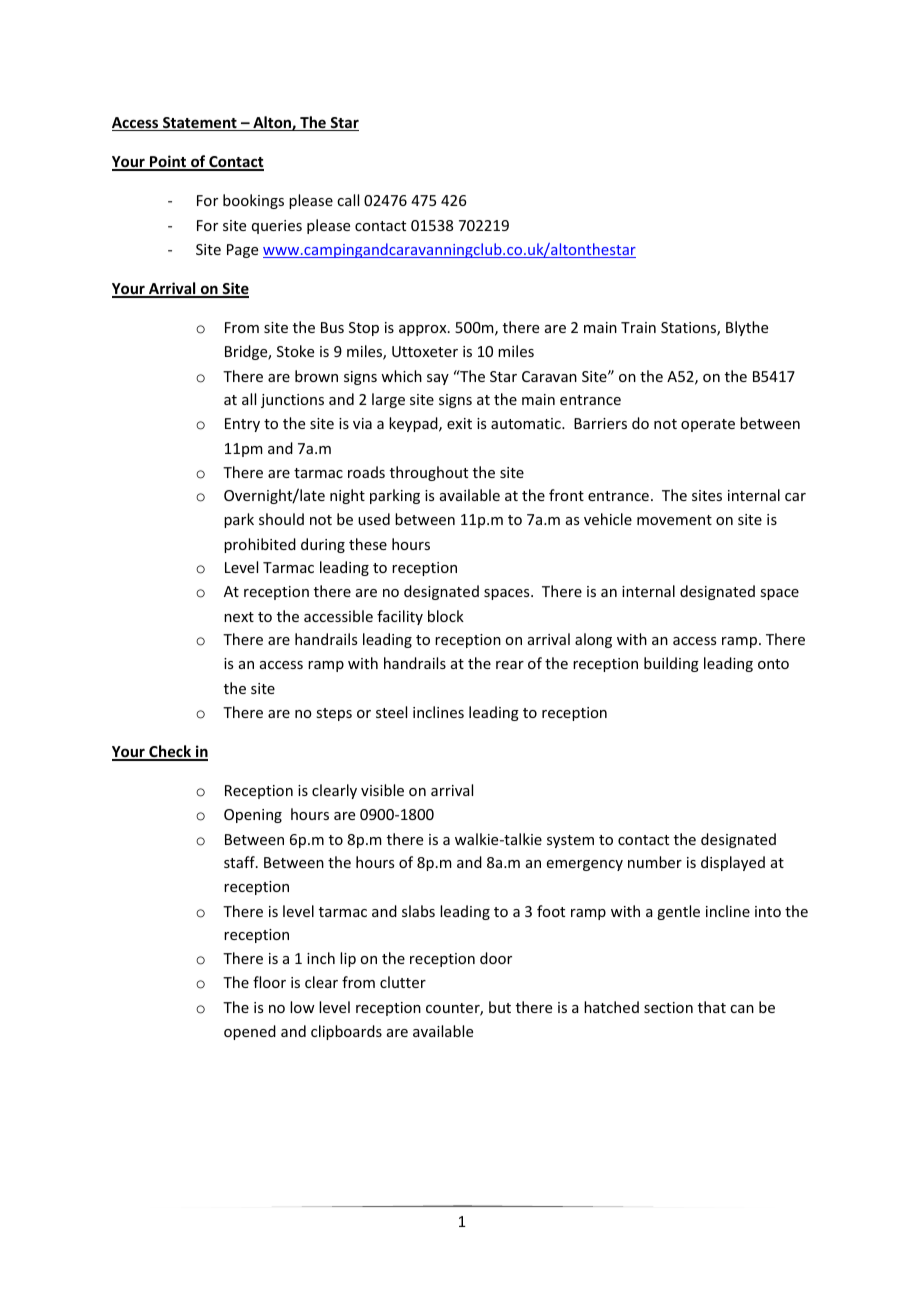  What do you see at coordinates (500, 1007) in the screenshot?
I see `but` at bounding box center [500, 1007].
